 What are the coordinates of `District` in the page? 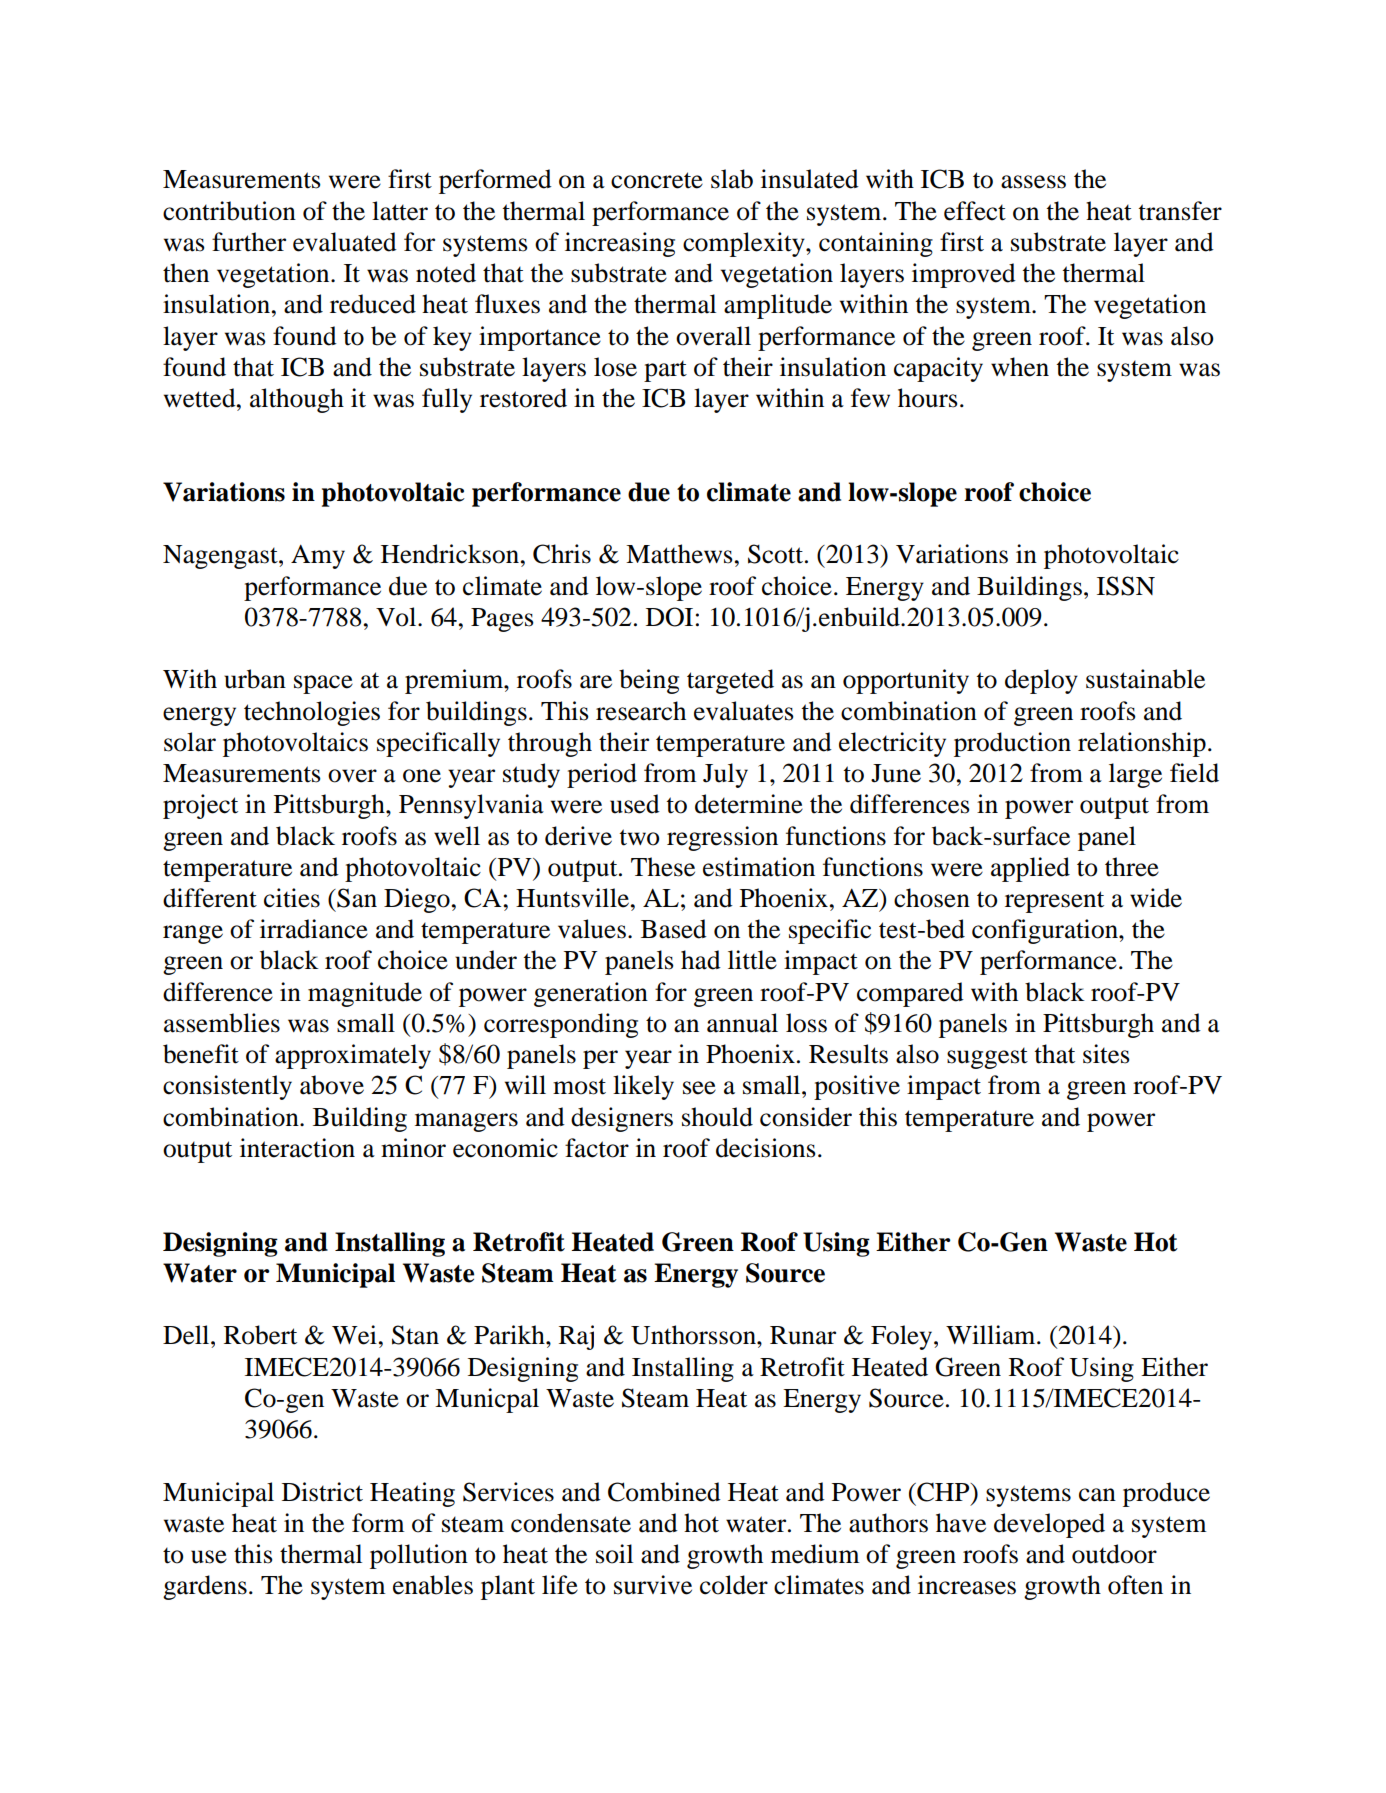 It's located at (322, 1492).
